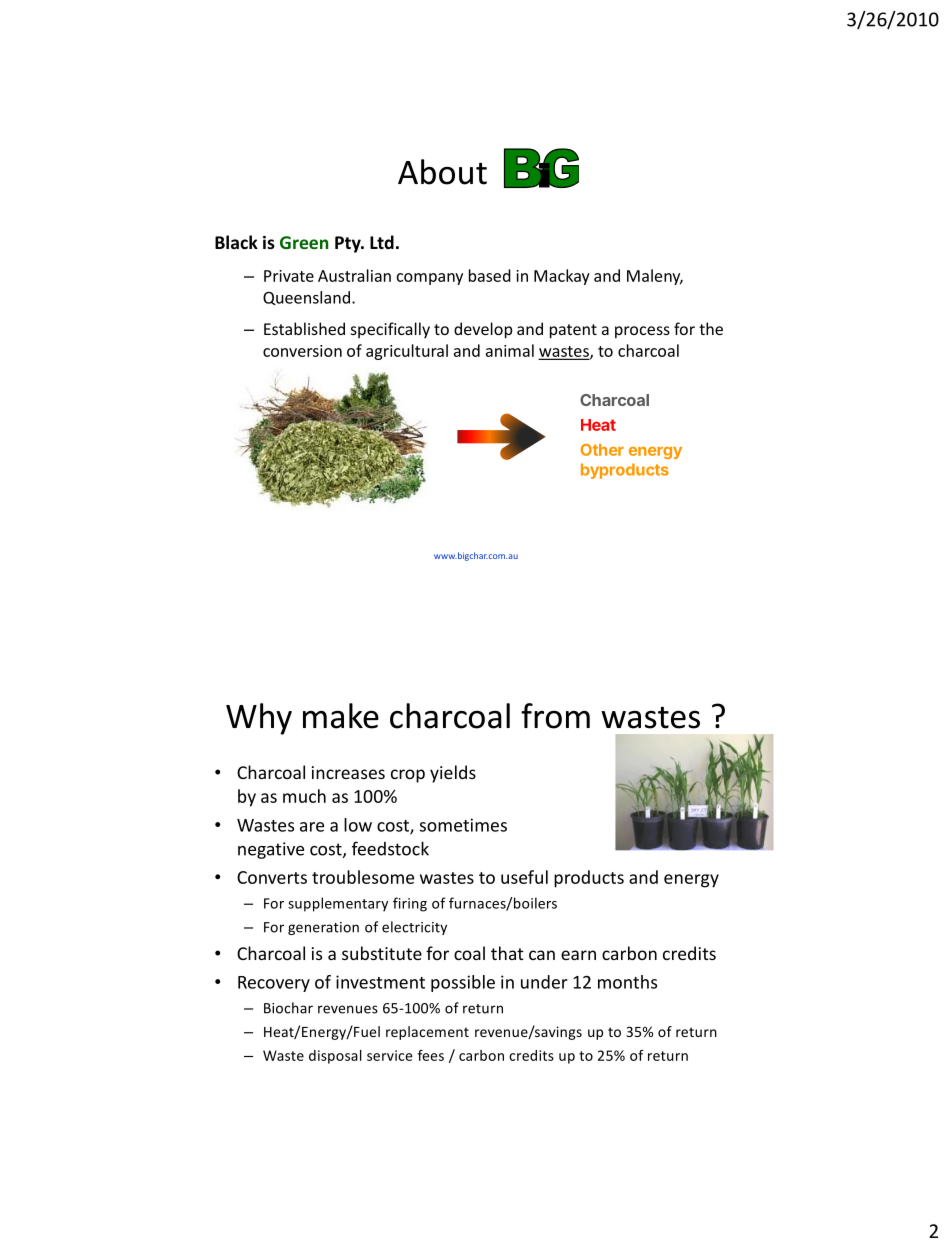 This screenshot has height=1250, width=952. Describe the element at coordinates (304, 242) in the screenshot. I see `Green` at that location.
